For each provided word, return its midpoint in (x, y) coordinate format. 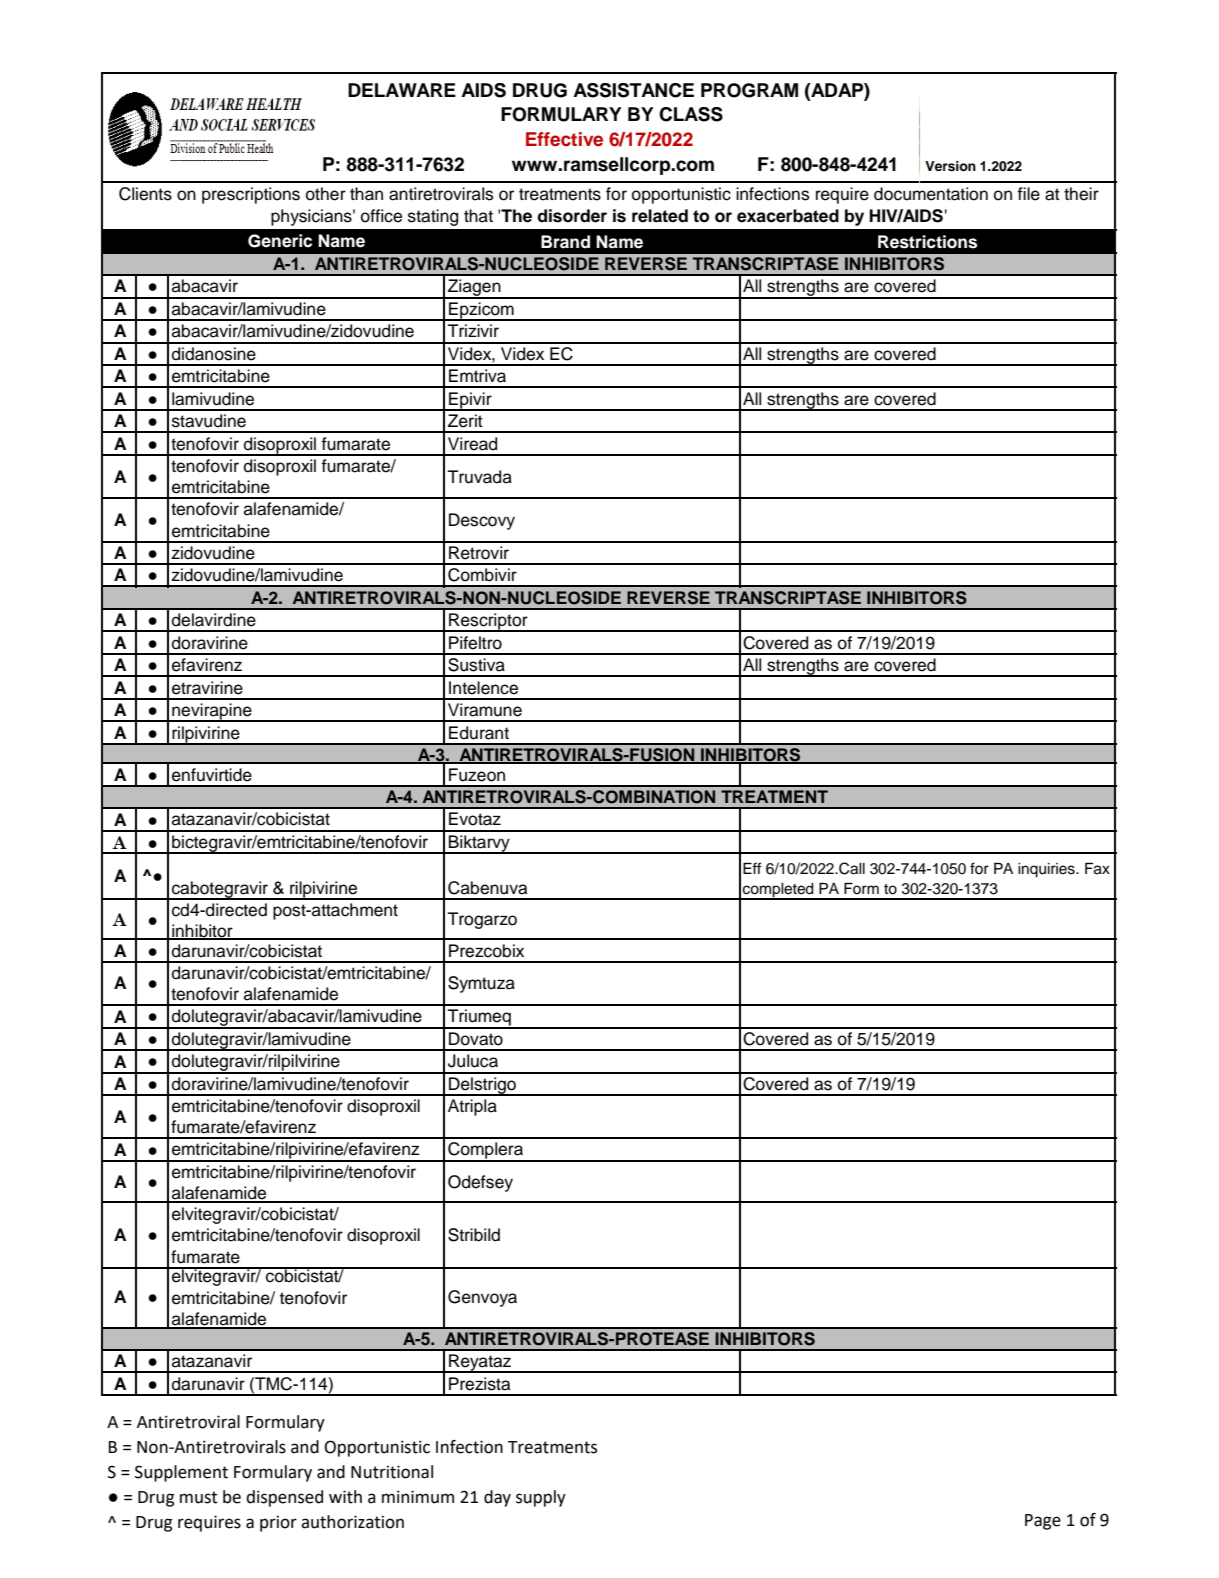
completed (778, 891)
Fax (1097, 869)
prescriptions (251, 195)
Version (950, 166)
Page (1043, 1522)
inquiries (1047, 870)
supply (541, 1498)
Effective (564, 139)
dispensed (284, 1498)
